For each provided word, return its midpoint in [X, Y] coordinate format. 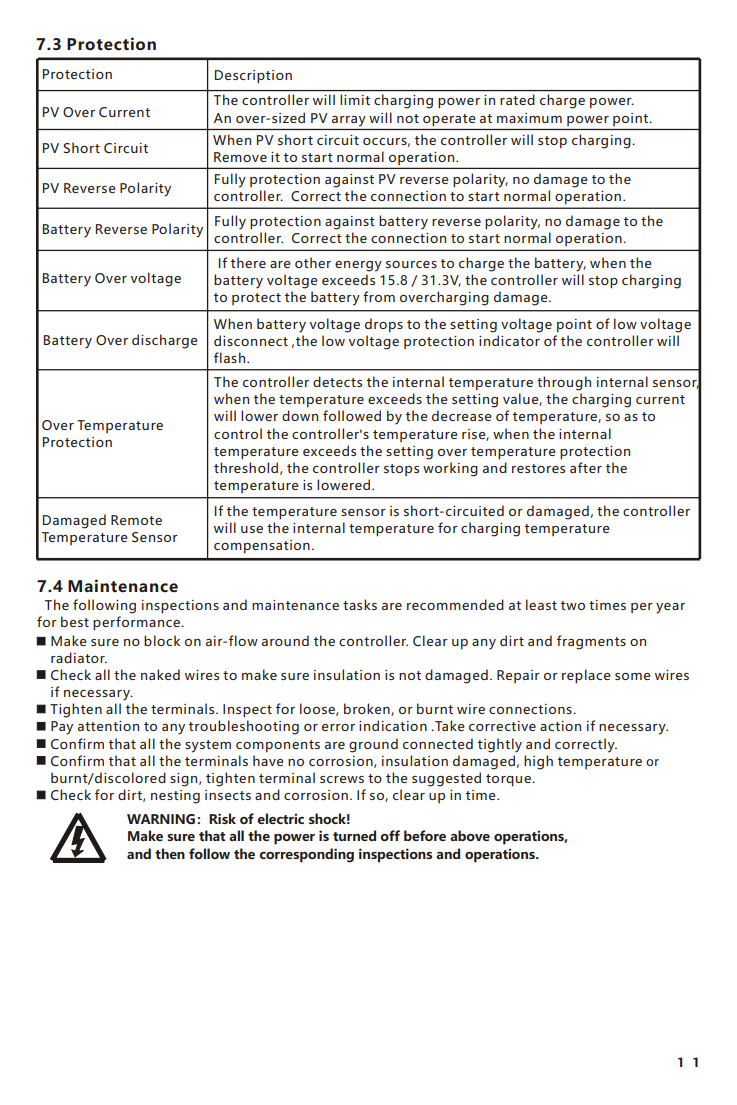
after [586, 467]
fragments [591, 642]
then [170, 853]
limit [355, 99]
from [379, 296]
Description [253, 77]
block [162, 640]
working [450, 469]
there [248, 262]
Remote [136, 520]
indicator [509, 340]
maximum [529, 118]
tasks [360, 604]
